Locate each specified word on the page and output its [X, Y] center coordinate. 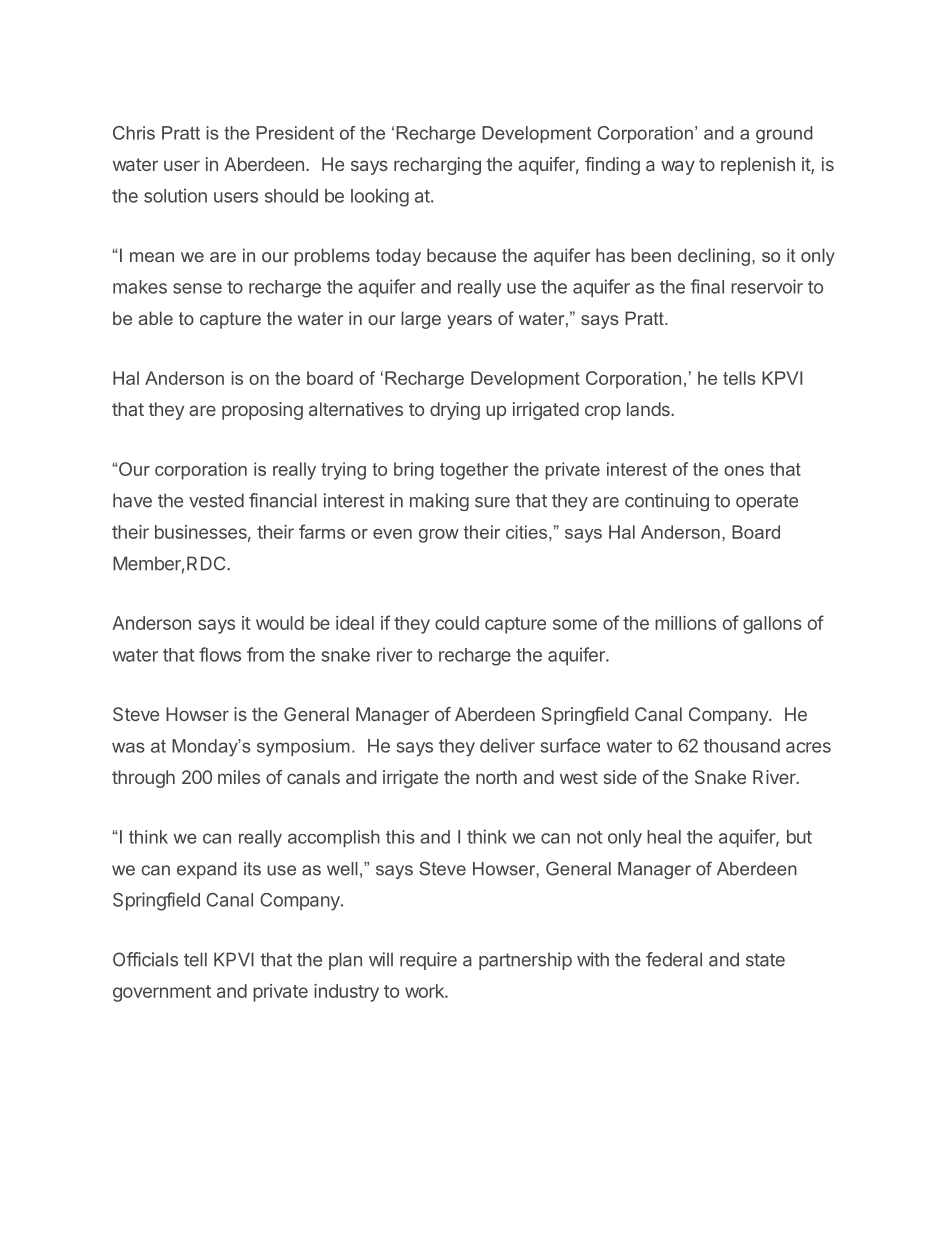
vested [216, 500]
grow [439, 536]
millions [685, 623]
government [162, 993]
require [428, 961]
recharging [437, 166]
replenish [758, 166]
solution [175, 195]
